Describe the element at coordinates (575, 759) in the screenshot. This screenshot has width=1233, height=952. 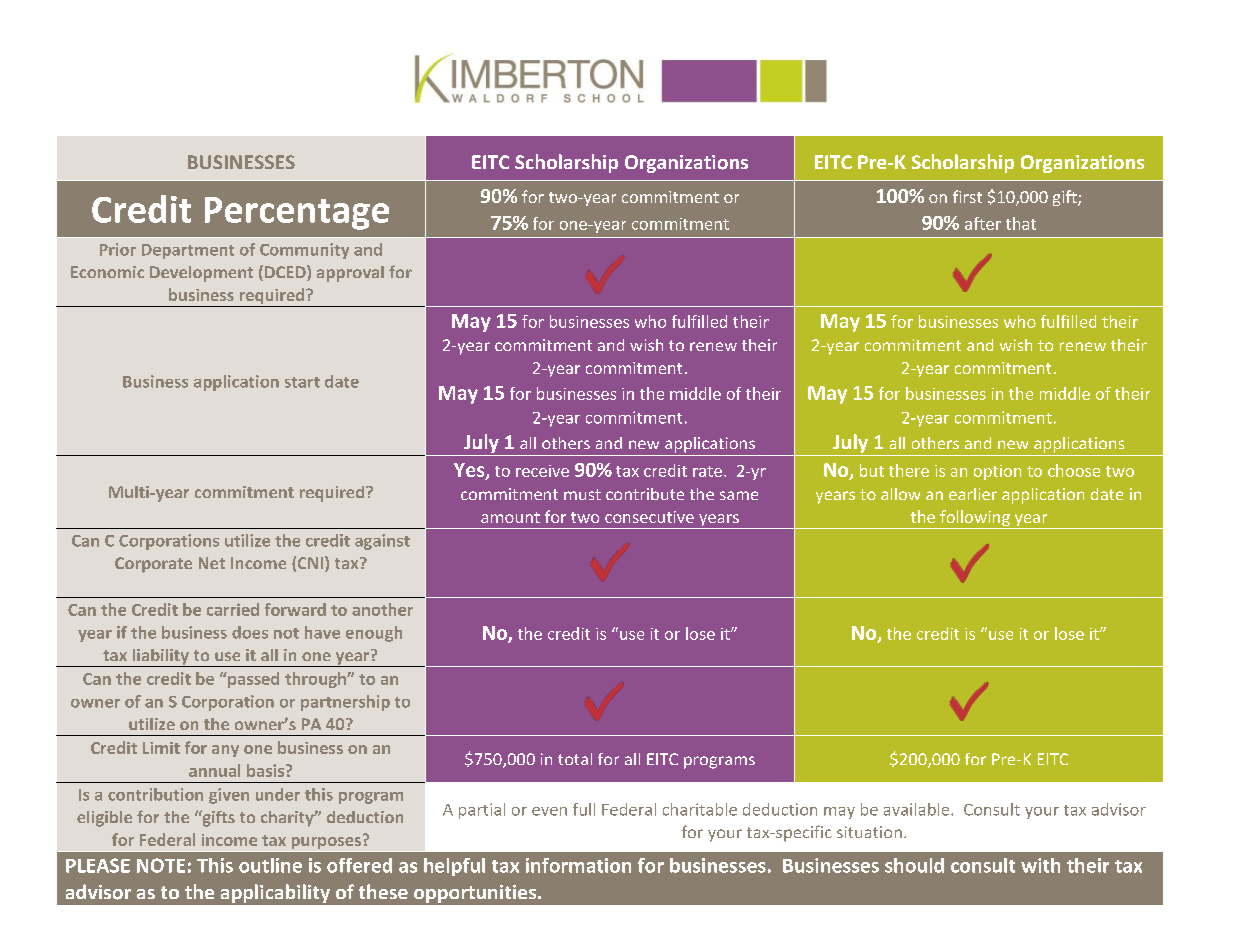
I see `total` at that location.
